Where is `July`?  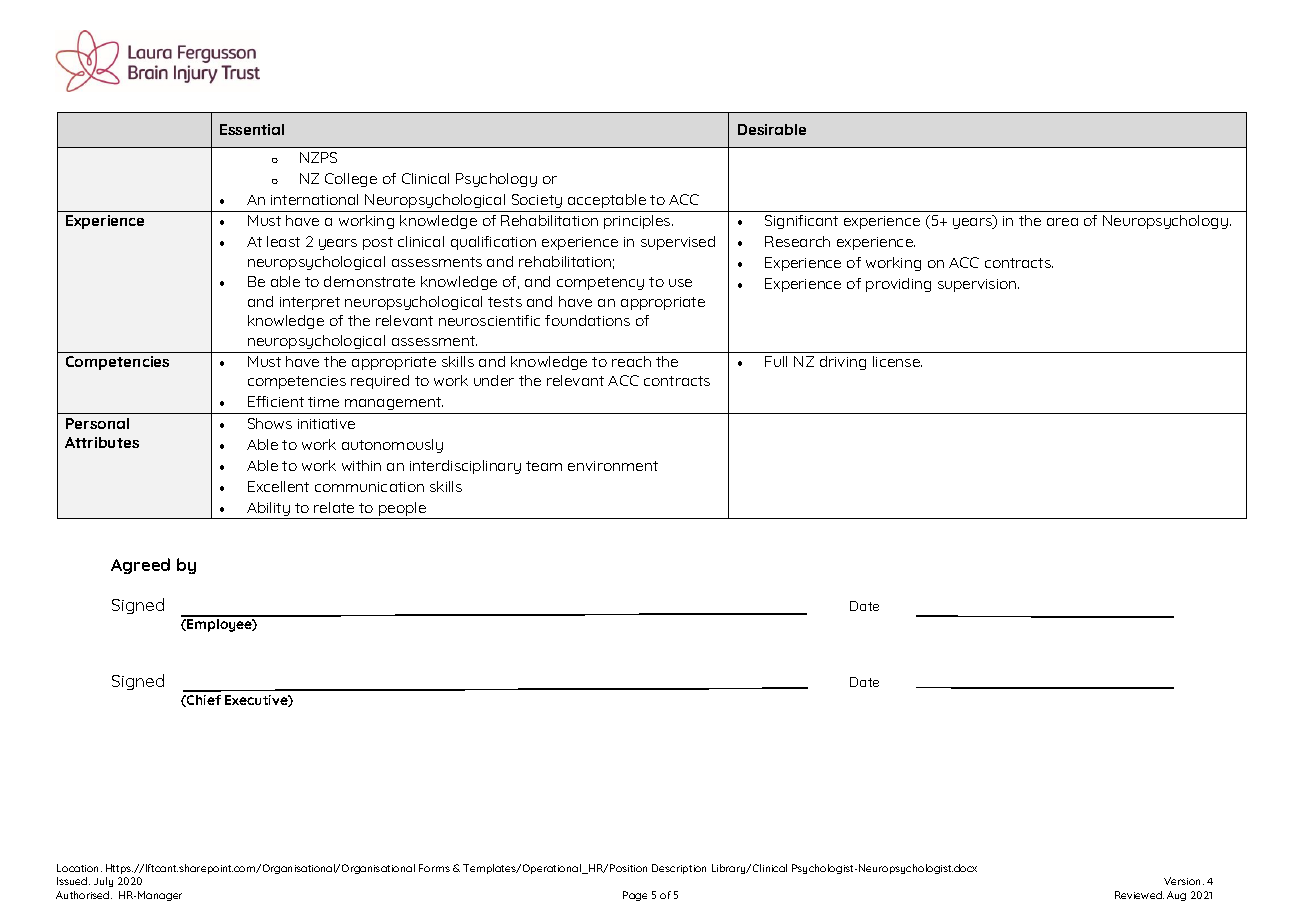 July is located at coordinates (103, 882).
